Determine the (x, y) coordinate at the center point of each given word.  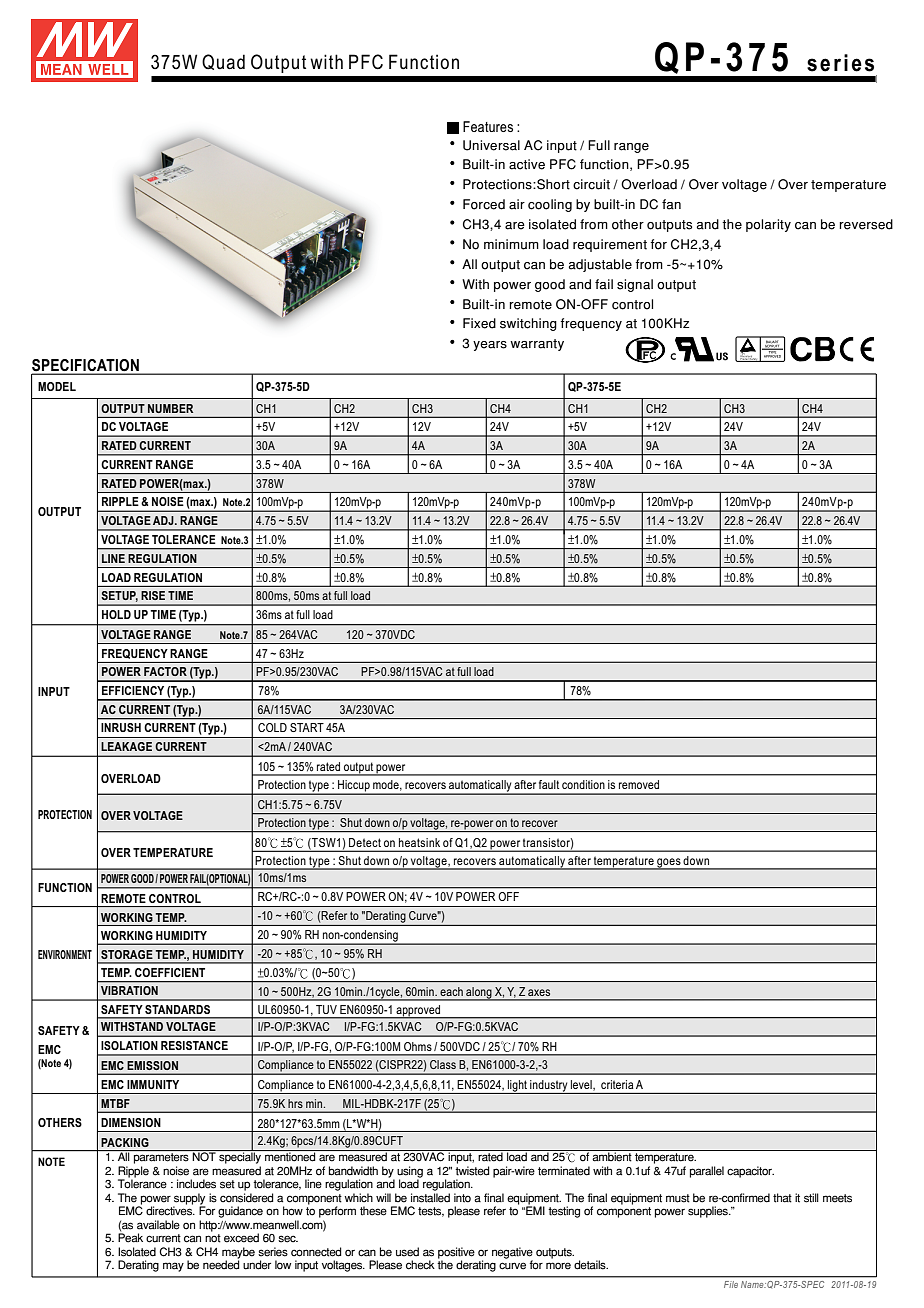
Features (488, 126)
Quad (223, 62)
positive (456, 1254)
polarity (768, 225)
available (158, 1225)
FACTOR (165, 671)
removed (639, 784)
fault (549, 784)
